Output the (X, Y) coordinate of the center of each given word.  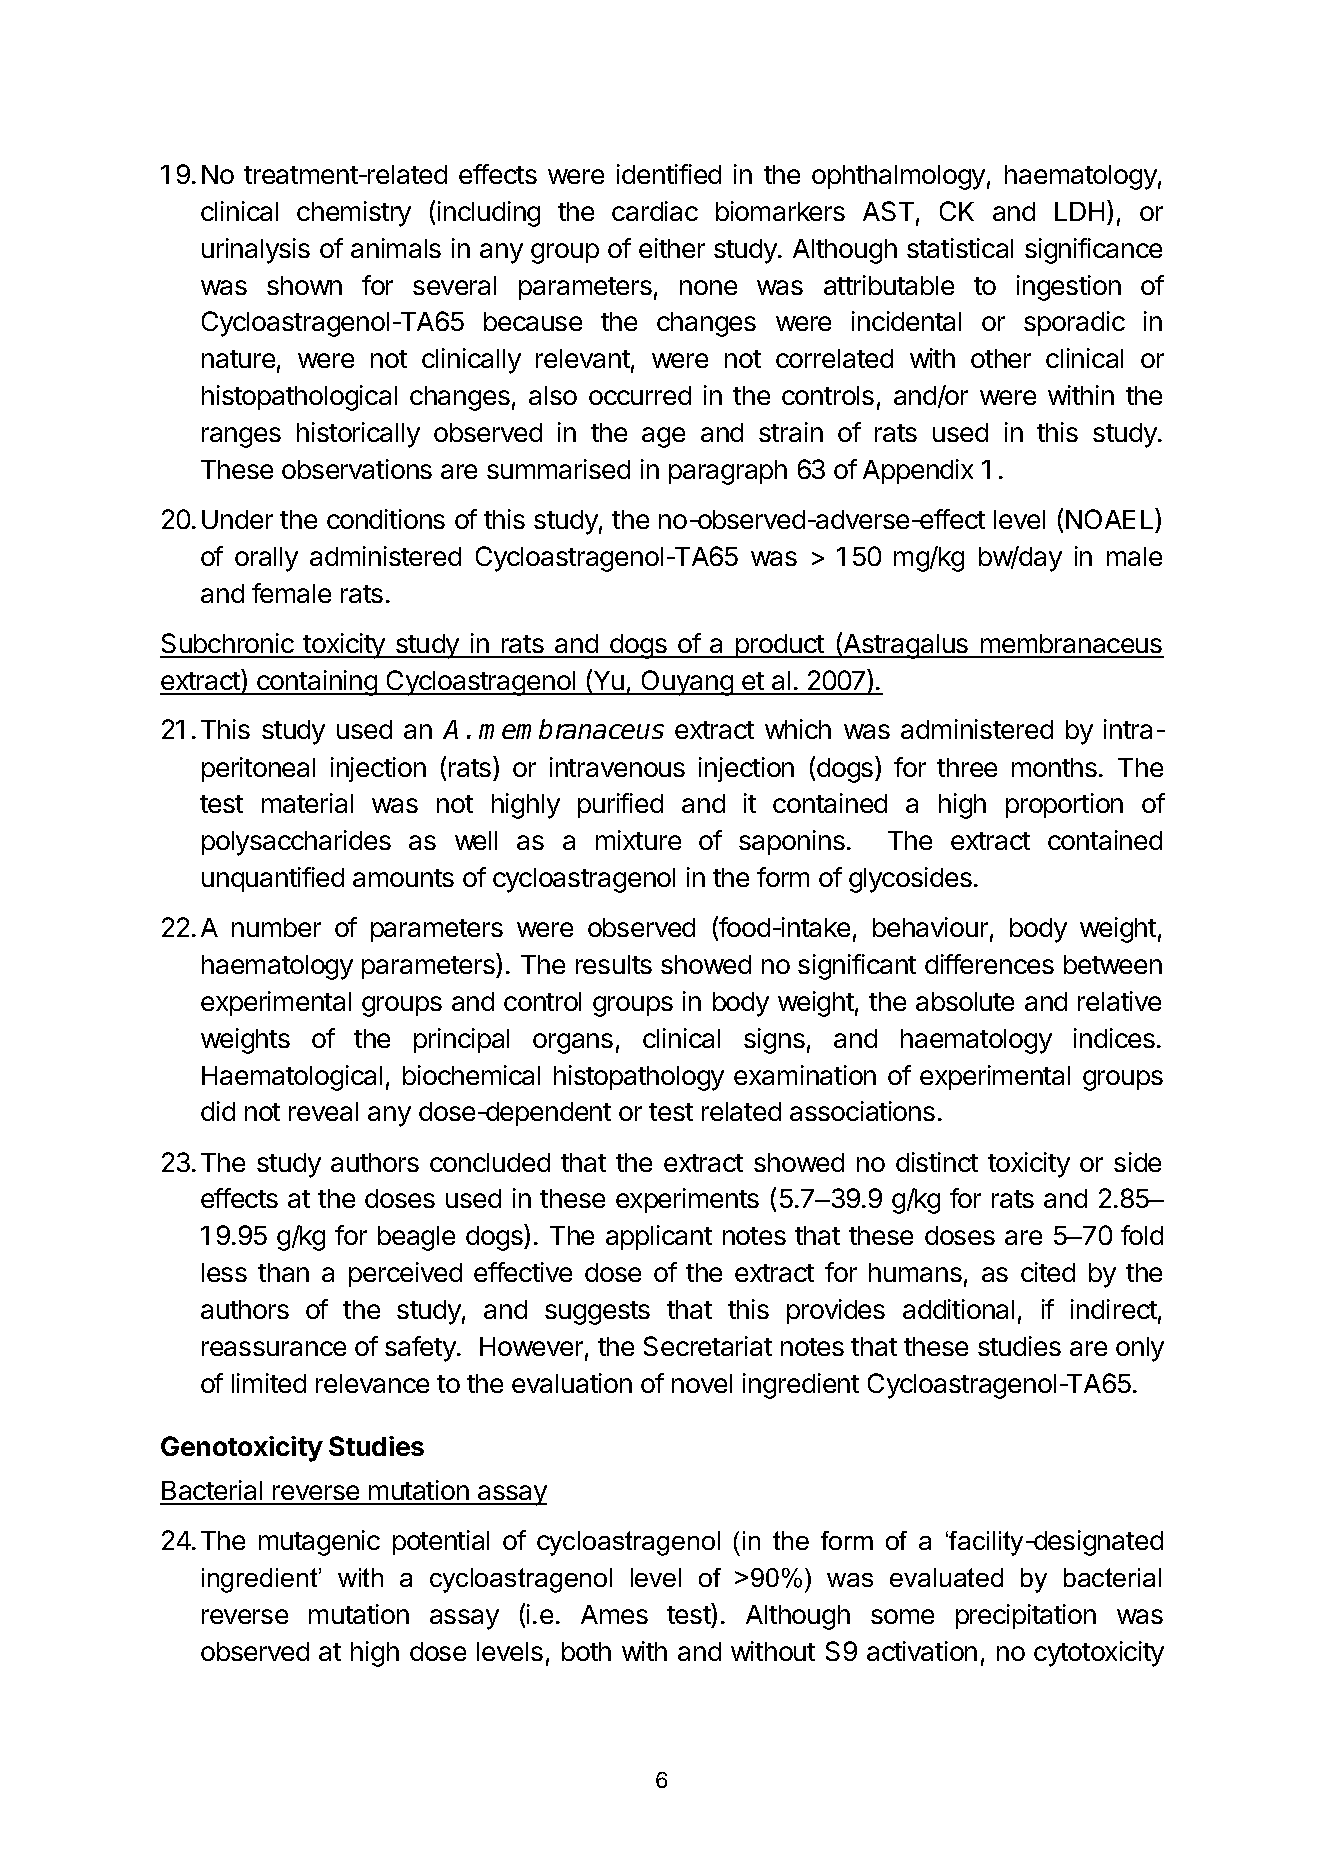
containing (317, 683)
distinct (937, 1162)
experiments (687, 1200)
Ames (614, 1614)
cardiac (655, 211)
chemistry (354, 214)
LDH (1079, 211)
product (780, 646)
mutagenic (319, 1543)
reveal (323, 1111)
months (1054, 767)
